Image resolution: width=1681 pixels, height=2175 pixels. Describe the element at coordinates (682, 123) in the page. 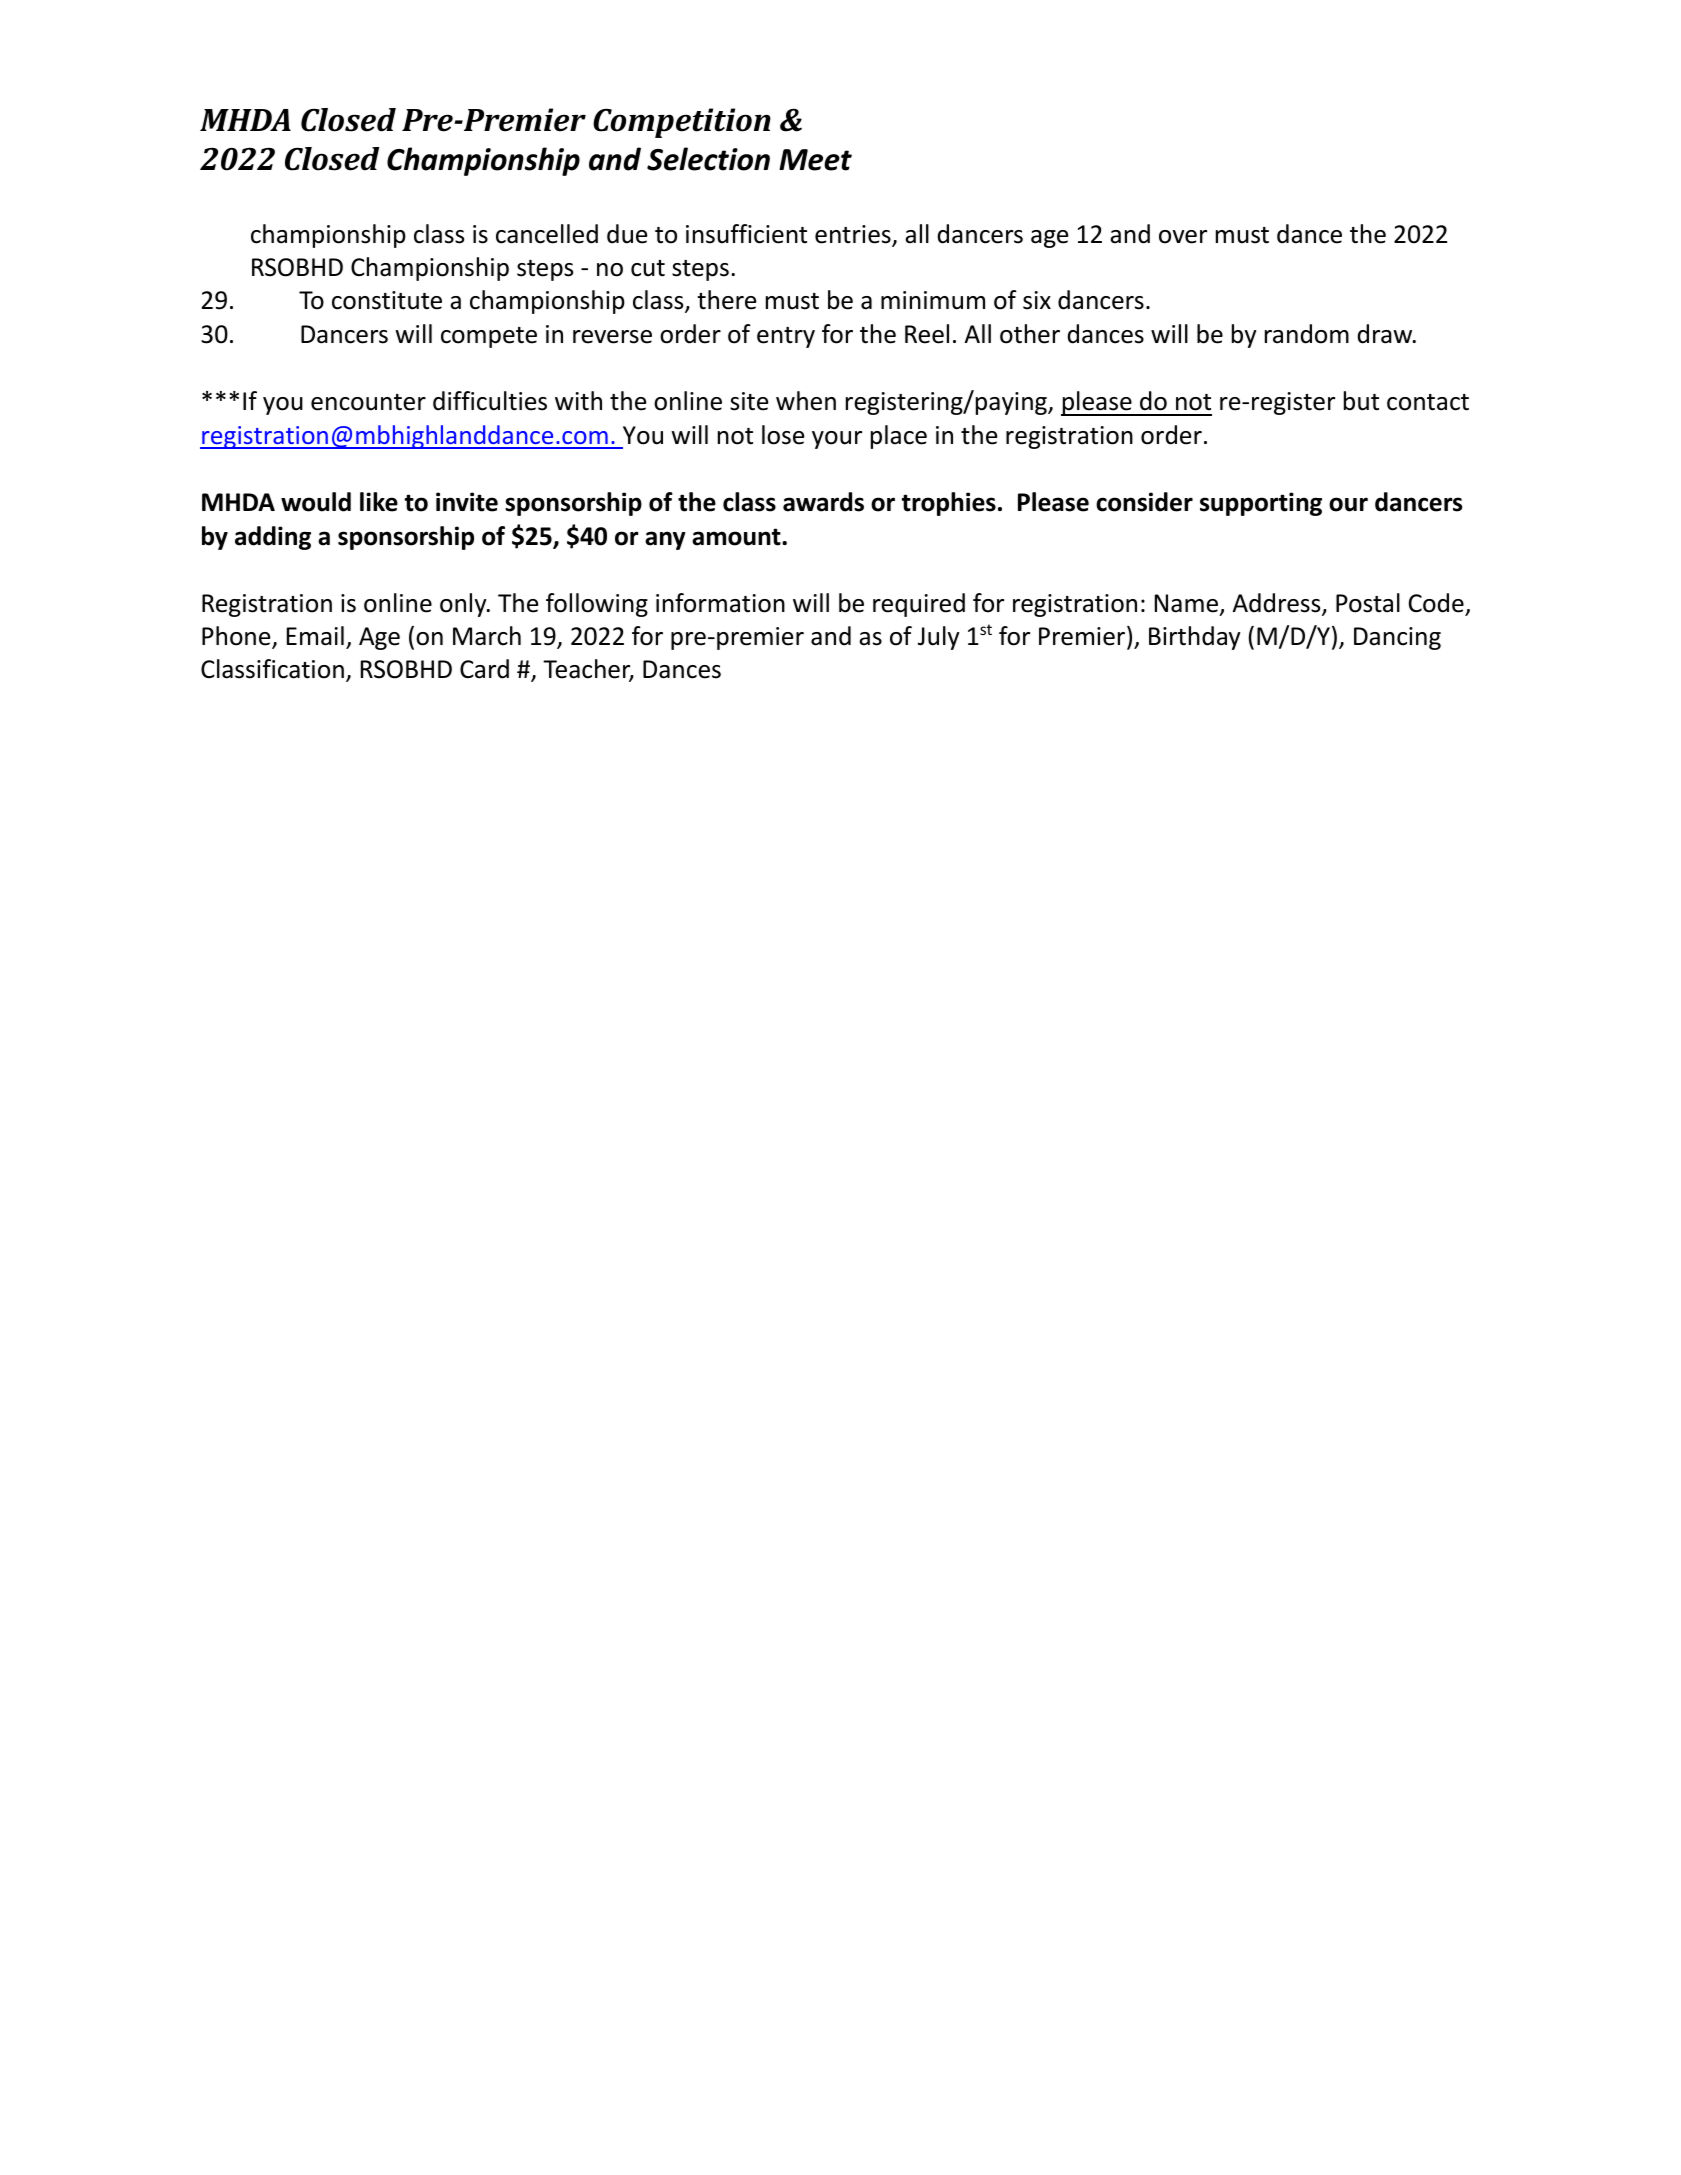

I see `Competition` at that location.
